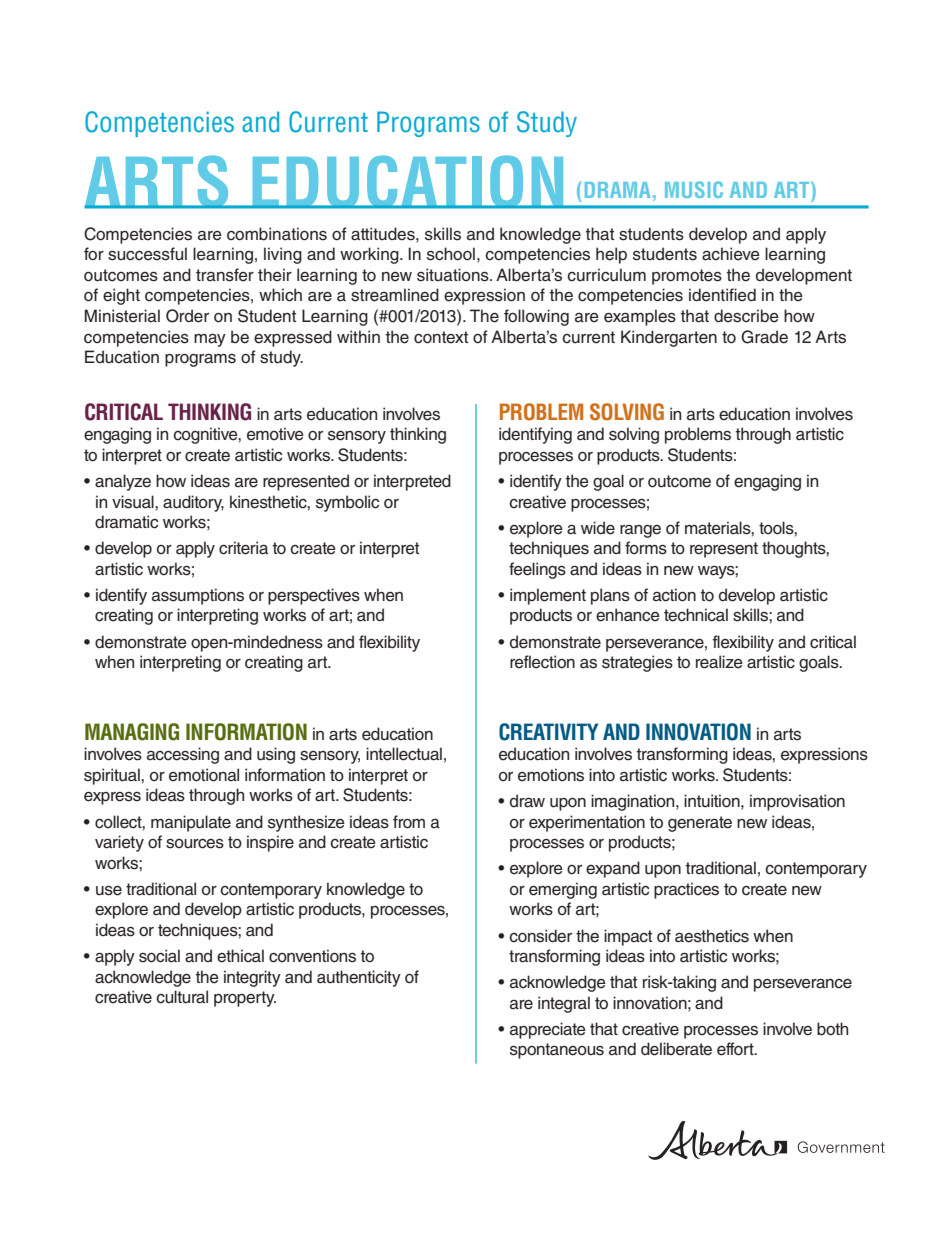 The image size is (952, 1233). What do you see at coordinates (696, 615) in the screenshot?
I see `technical` at bounding box center [696, 615].
